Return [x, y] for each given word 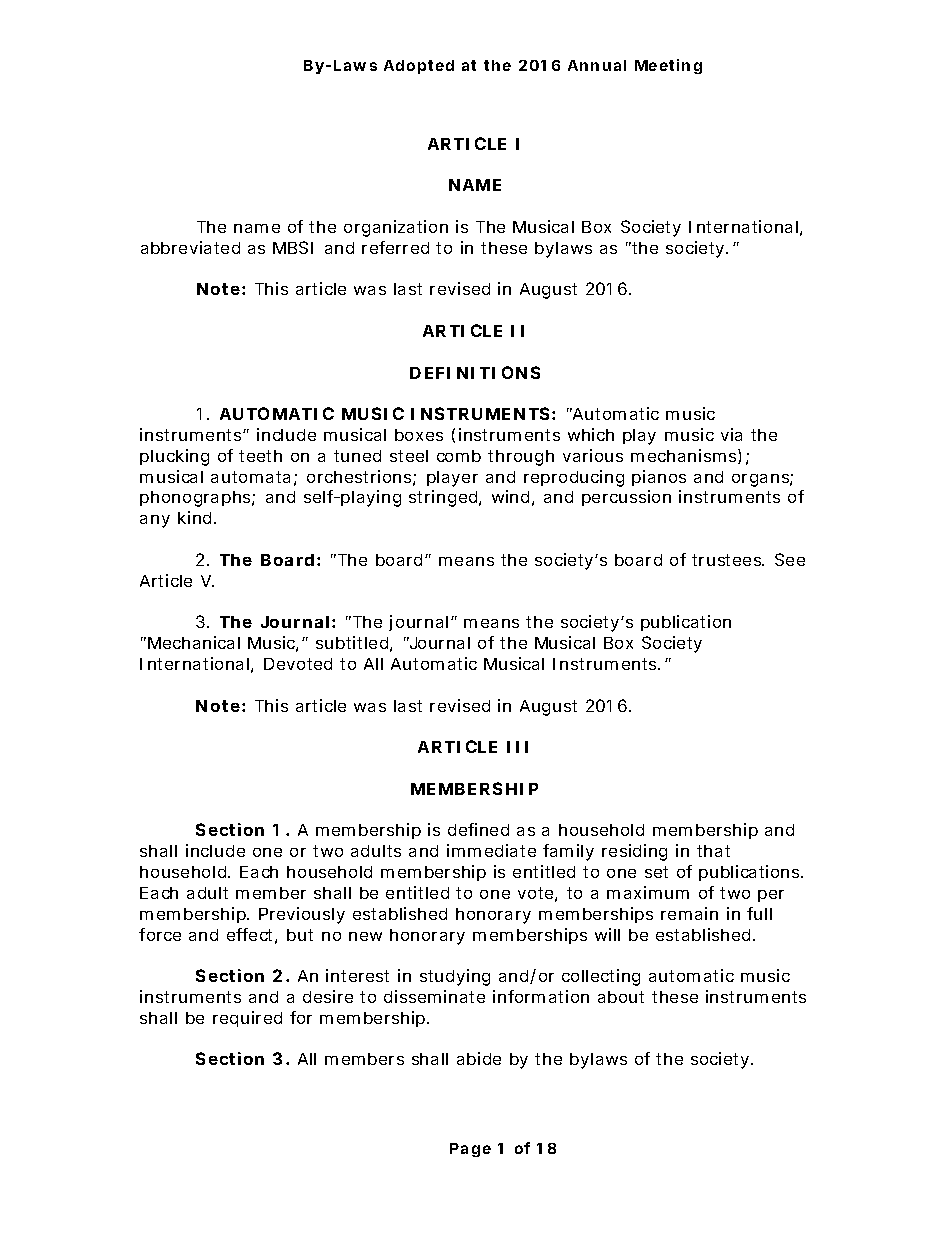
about [621, 997]
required [247, 1019]
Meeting [668, 66]
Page [470, 1150]
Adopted [419, 67]
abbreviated [190, 247]
